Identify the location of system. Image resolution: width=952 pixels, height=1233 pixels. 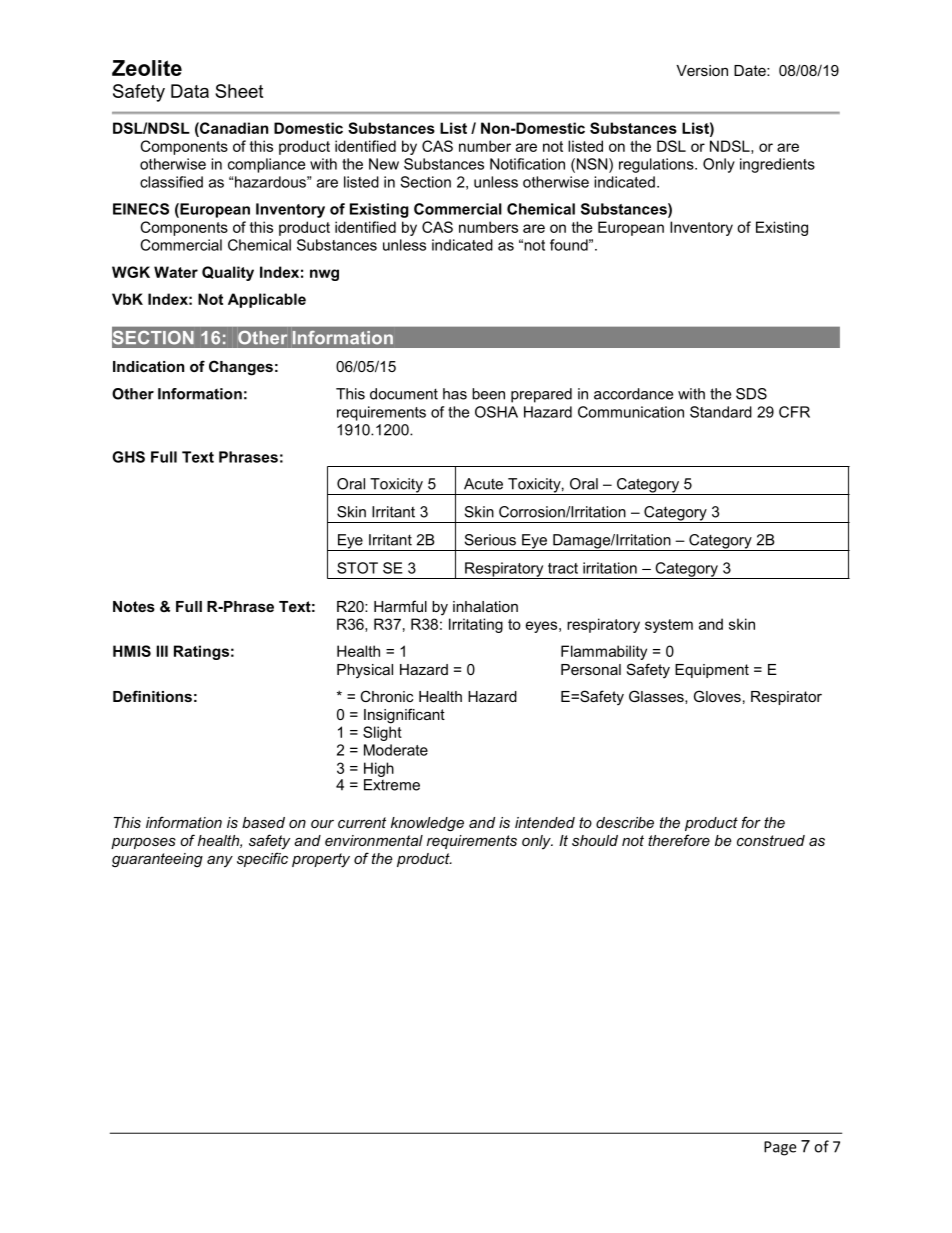
(669, 626).
